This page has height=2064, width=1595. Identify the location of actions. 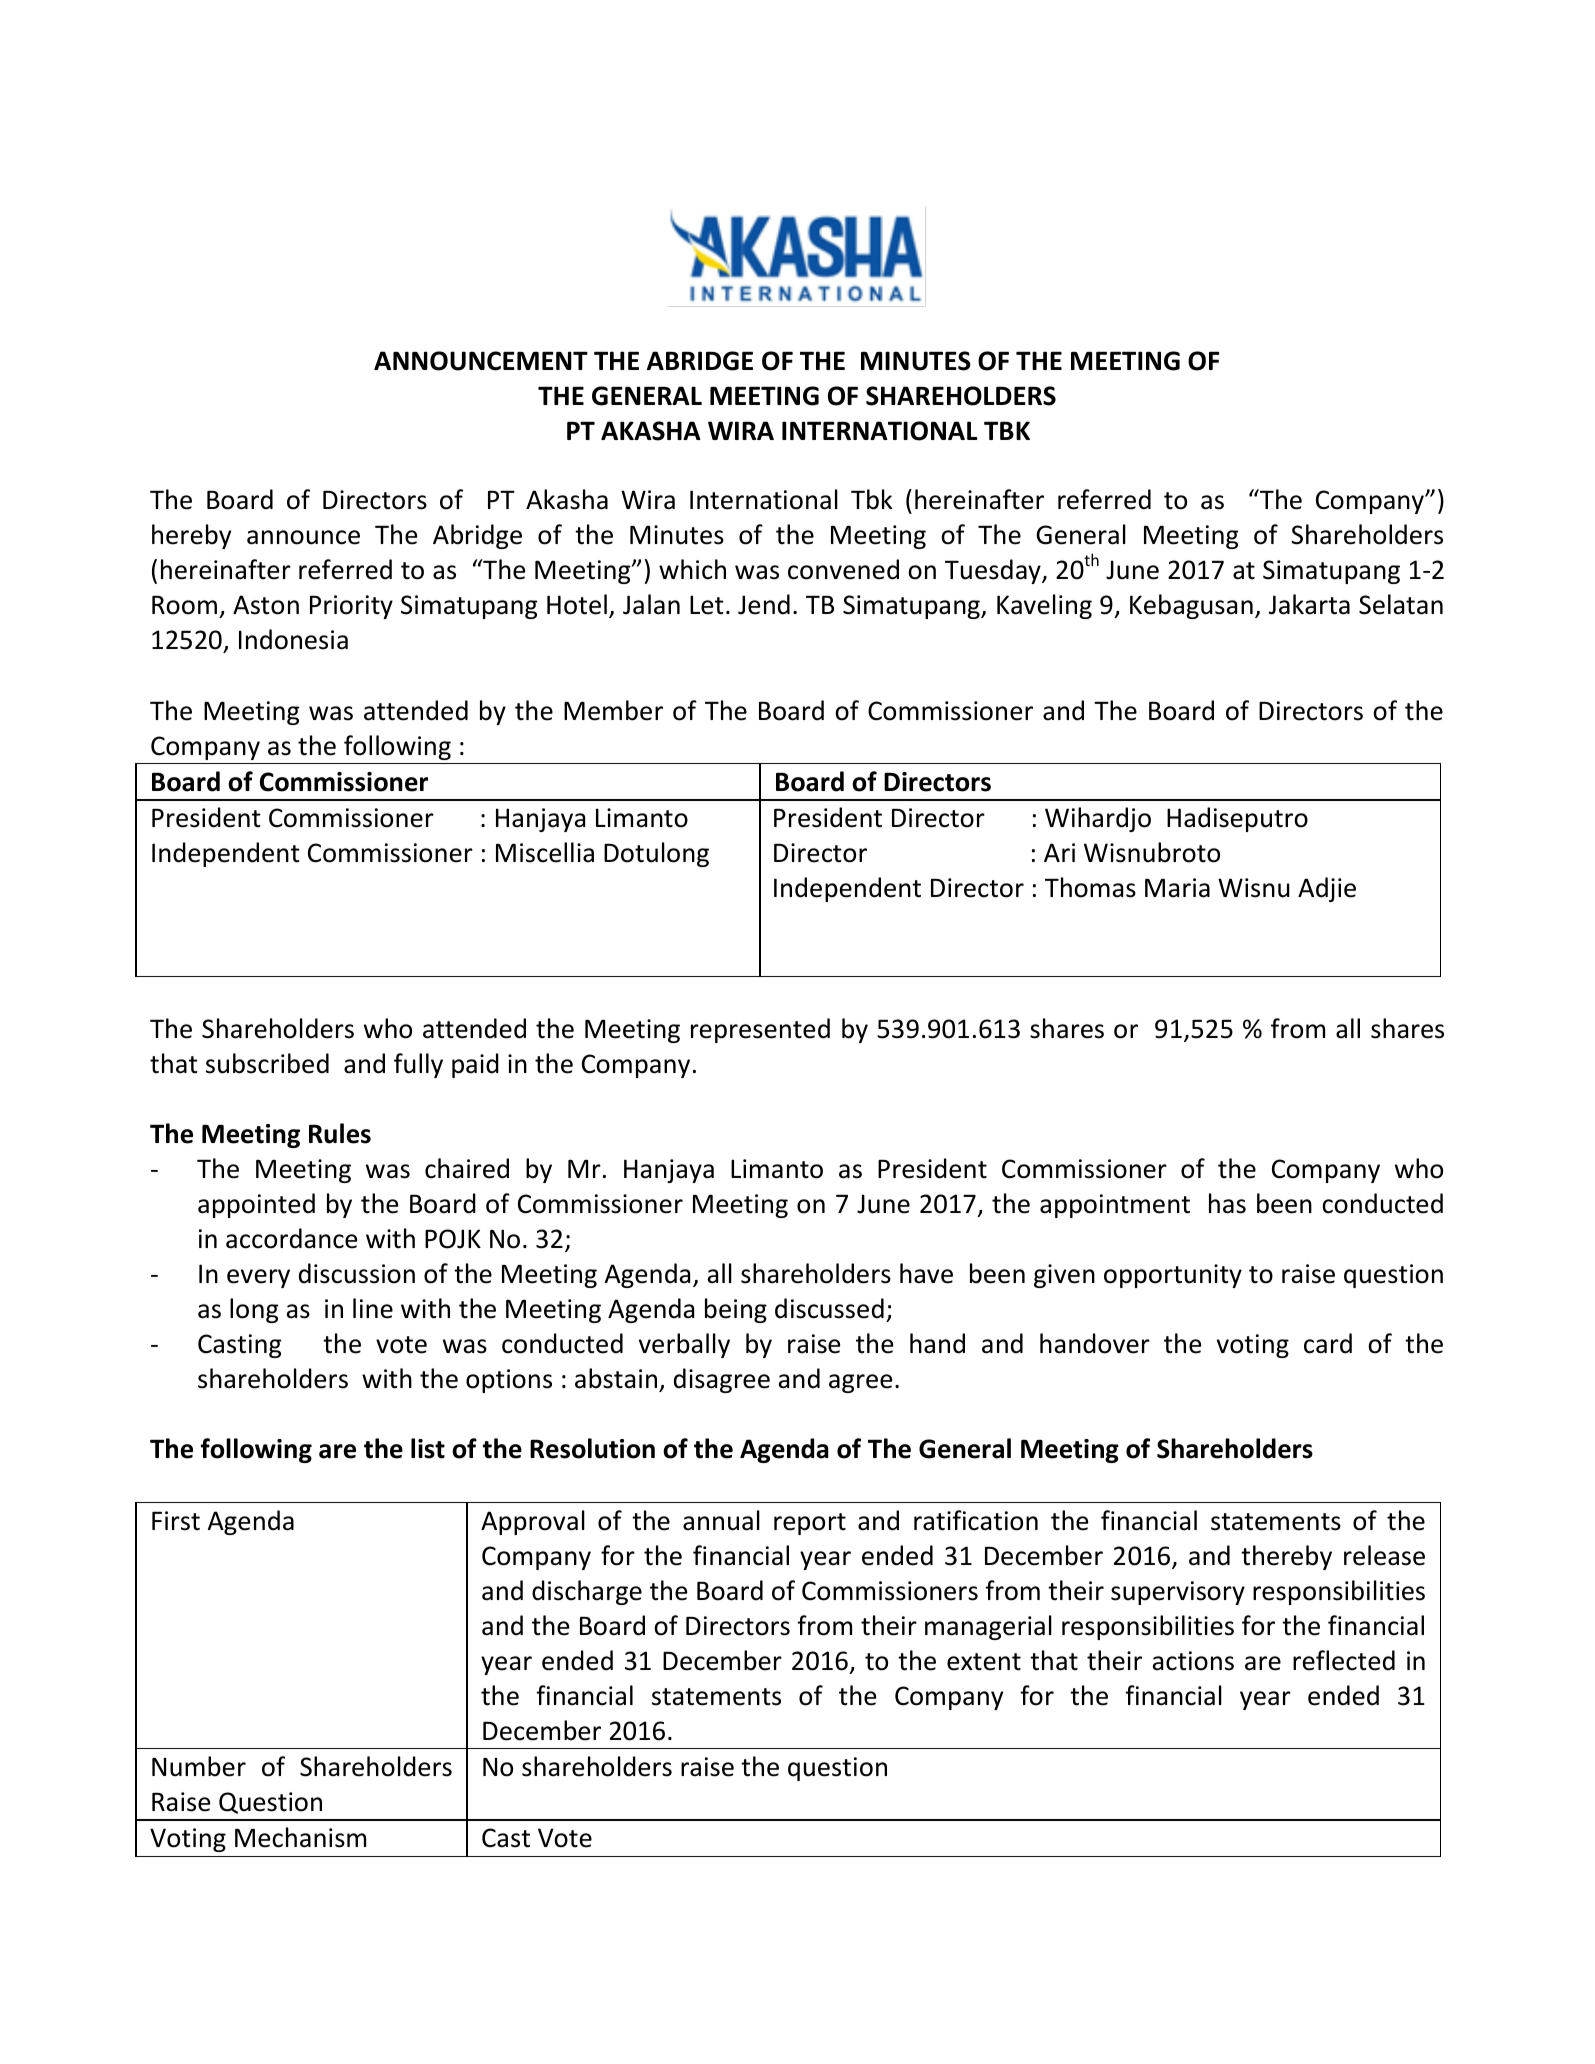
(1193, 1661).
